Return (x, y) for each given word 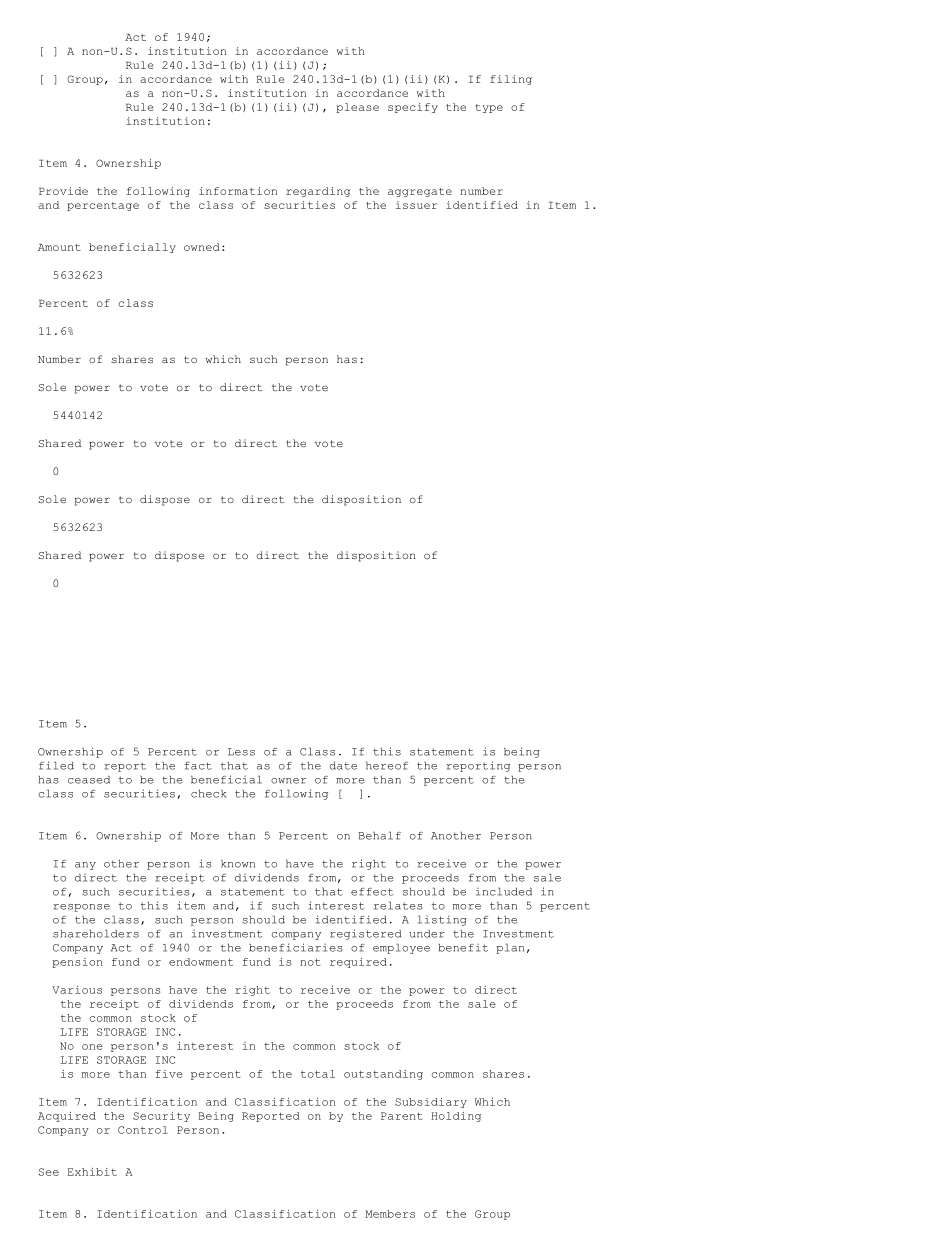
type (489, 108)
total (318, 1074)
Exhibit (92, 1172)
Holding (456, 1117)
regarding (318, 192)
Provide (63, 191)
